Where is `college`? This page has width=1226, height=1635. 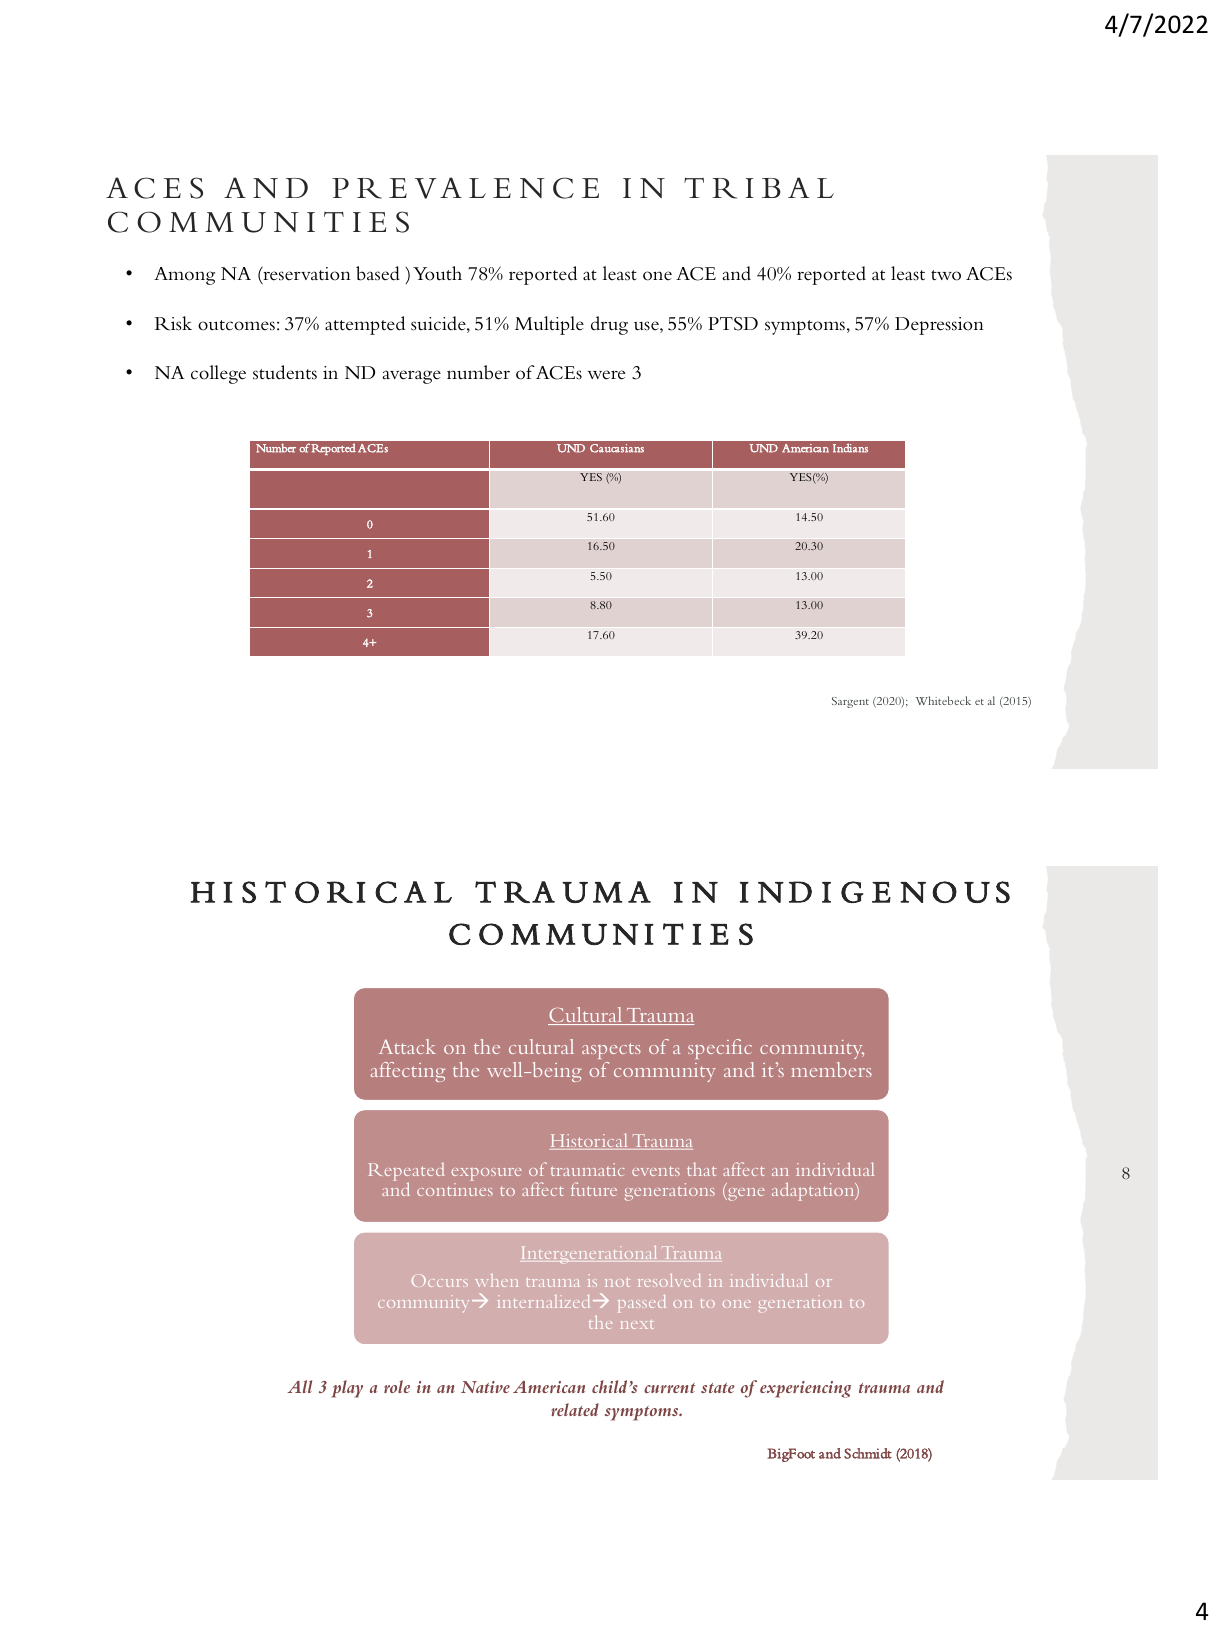
college is located at coordinates (218, 374).
